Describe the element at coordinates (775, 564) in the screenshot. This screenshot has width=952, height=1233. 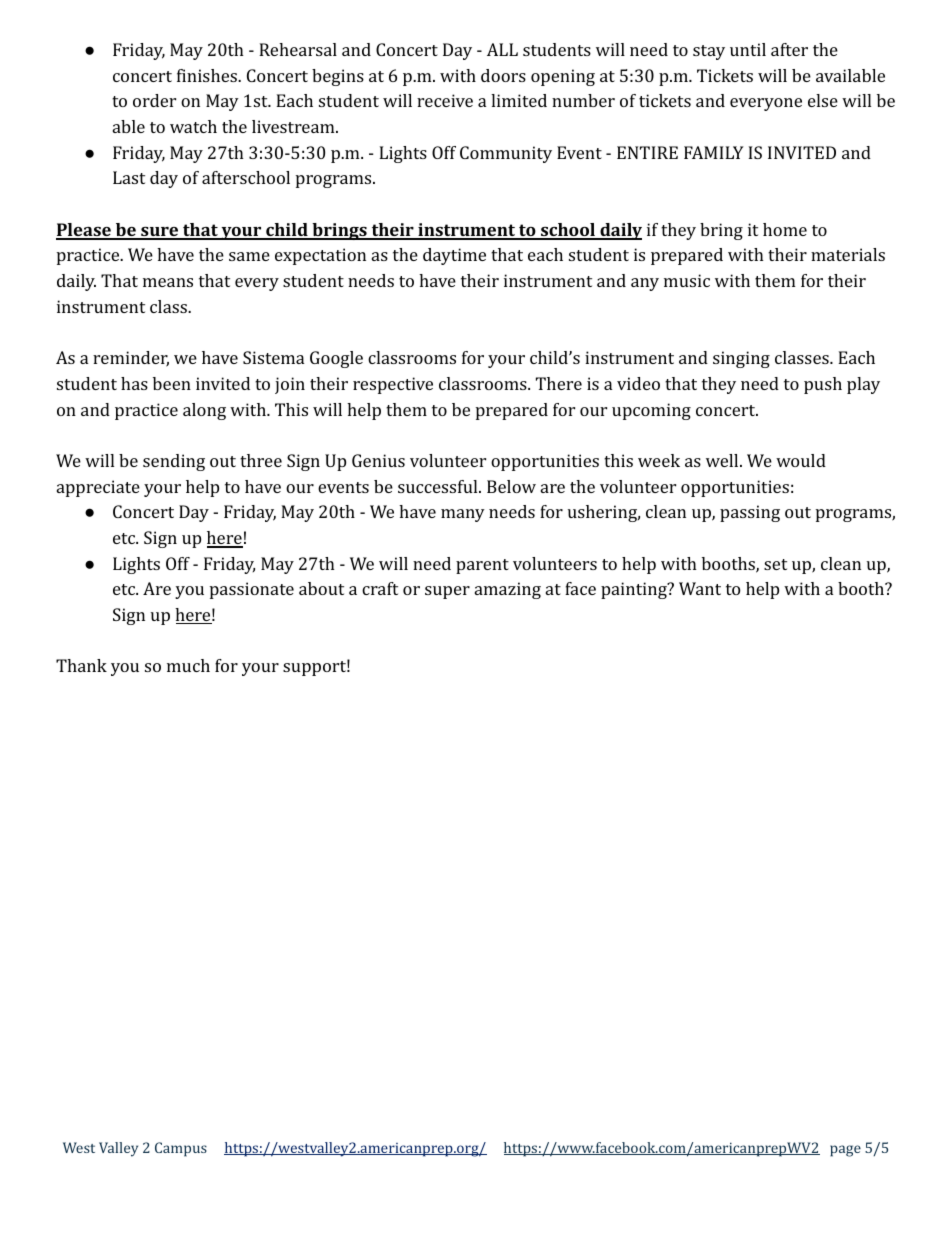
I see `set` at that location.
